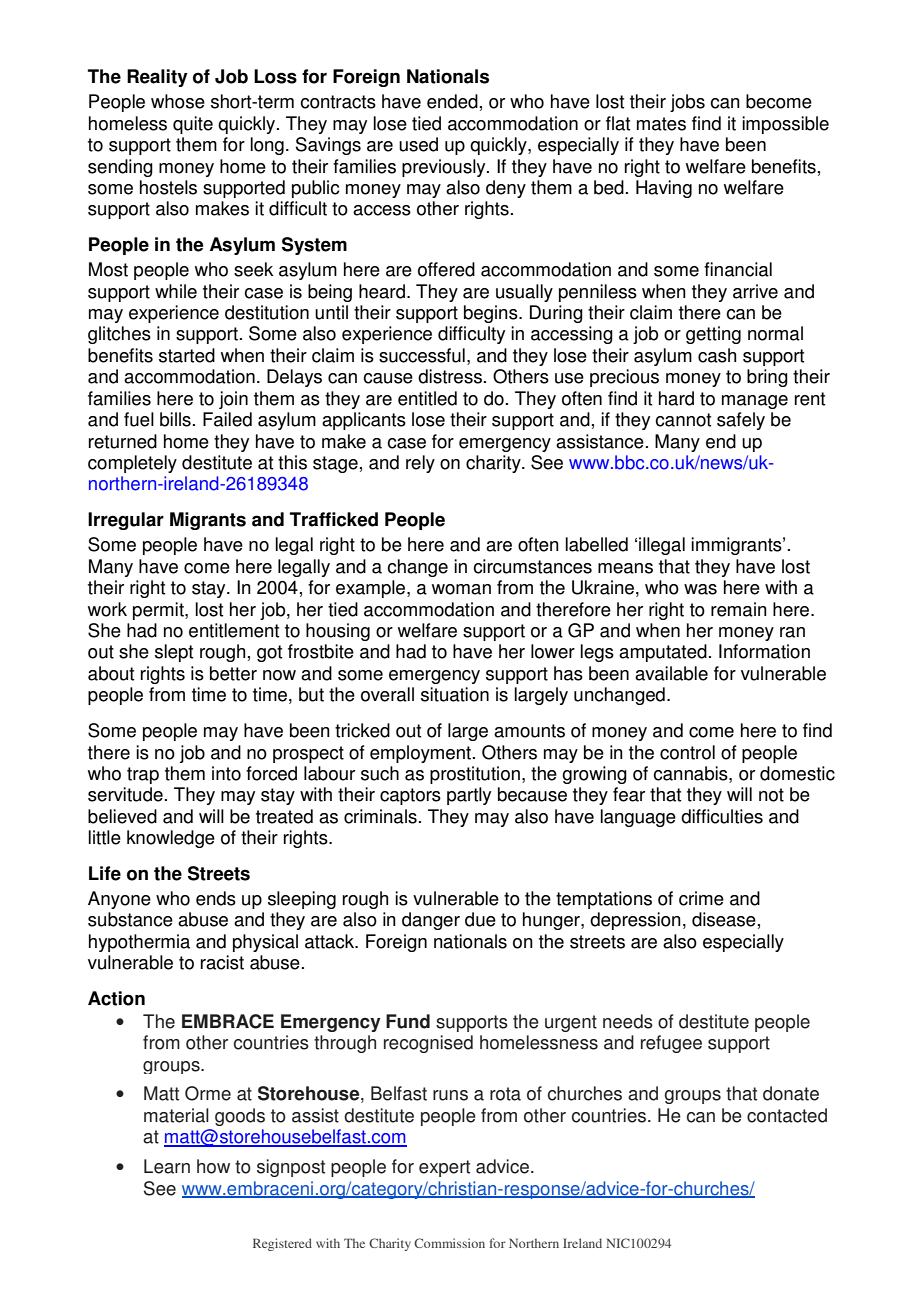 The width and height of the screenshot is (924, 1308). Describe the element at coordinates (420, 464) in the screenshot. I see `rely` at that location.
